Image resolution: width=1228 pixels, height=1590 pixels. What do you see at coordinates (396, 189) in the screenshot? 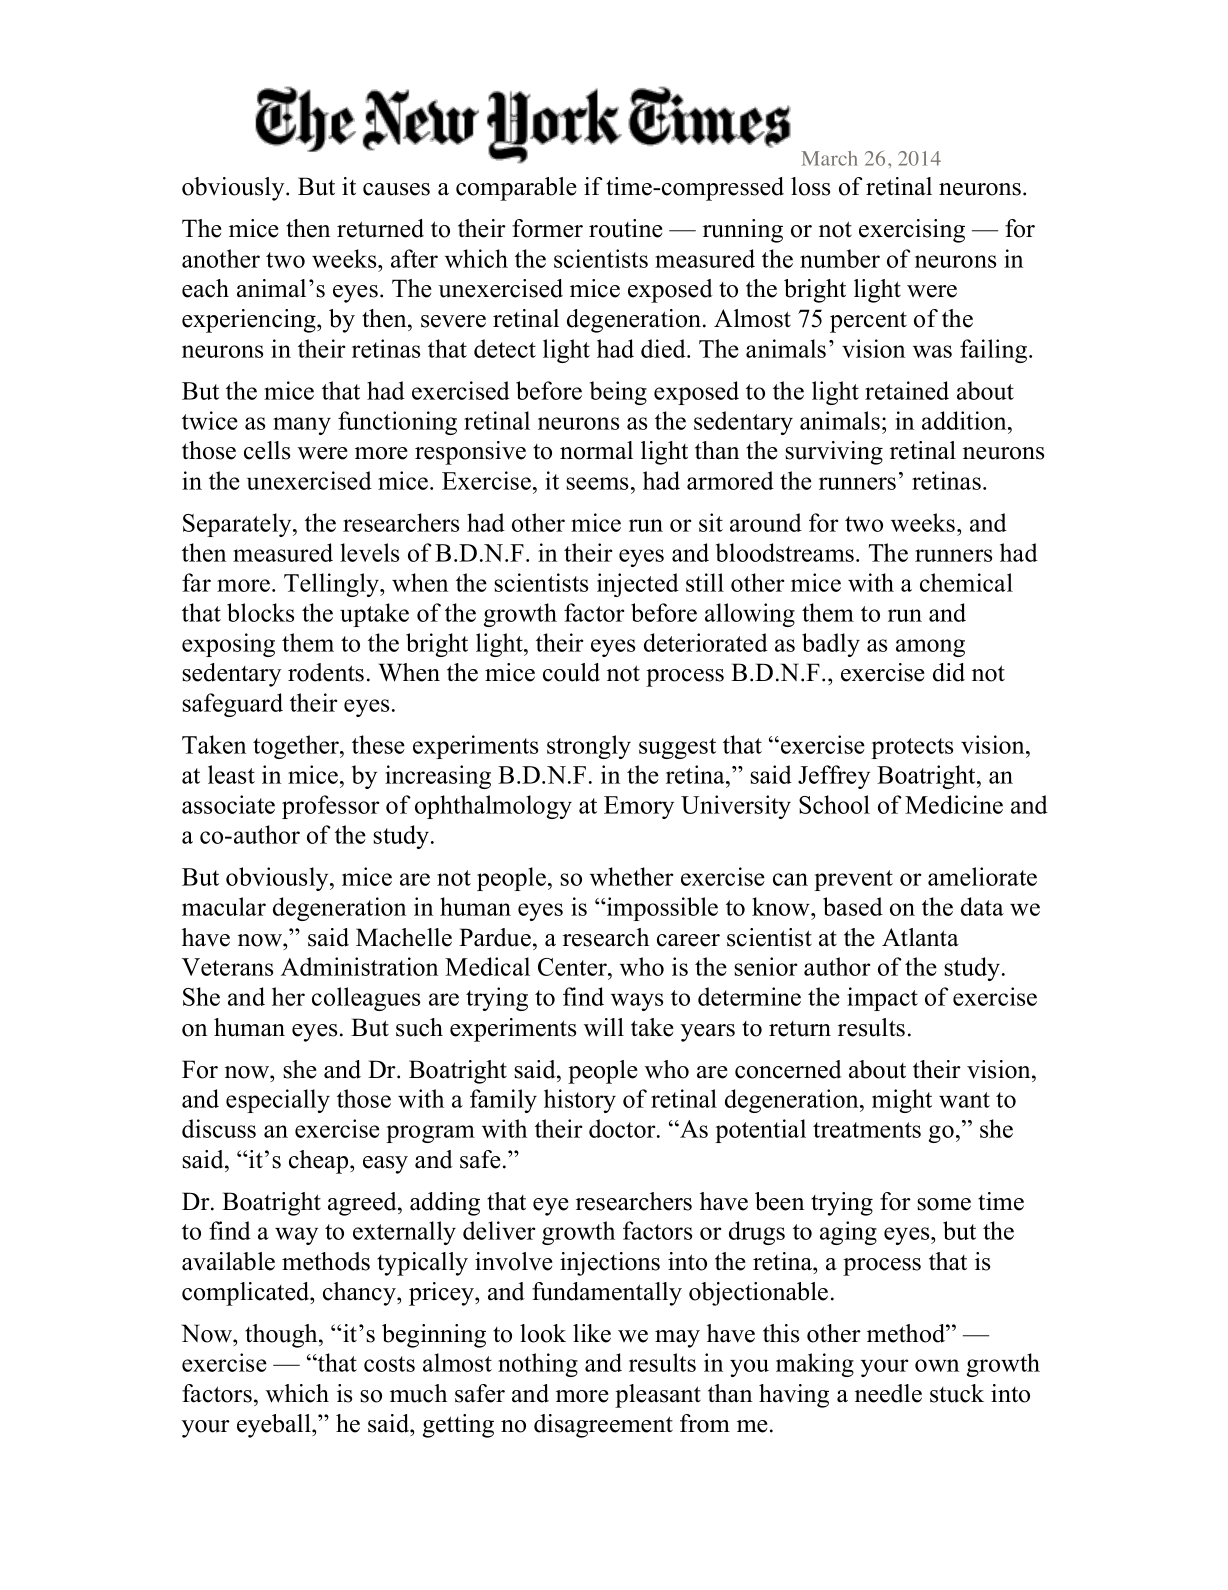
I see `causes` at bounding box center [396, 189].
